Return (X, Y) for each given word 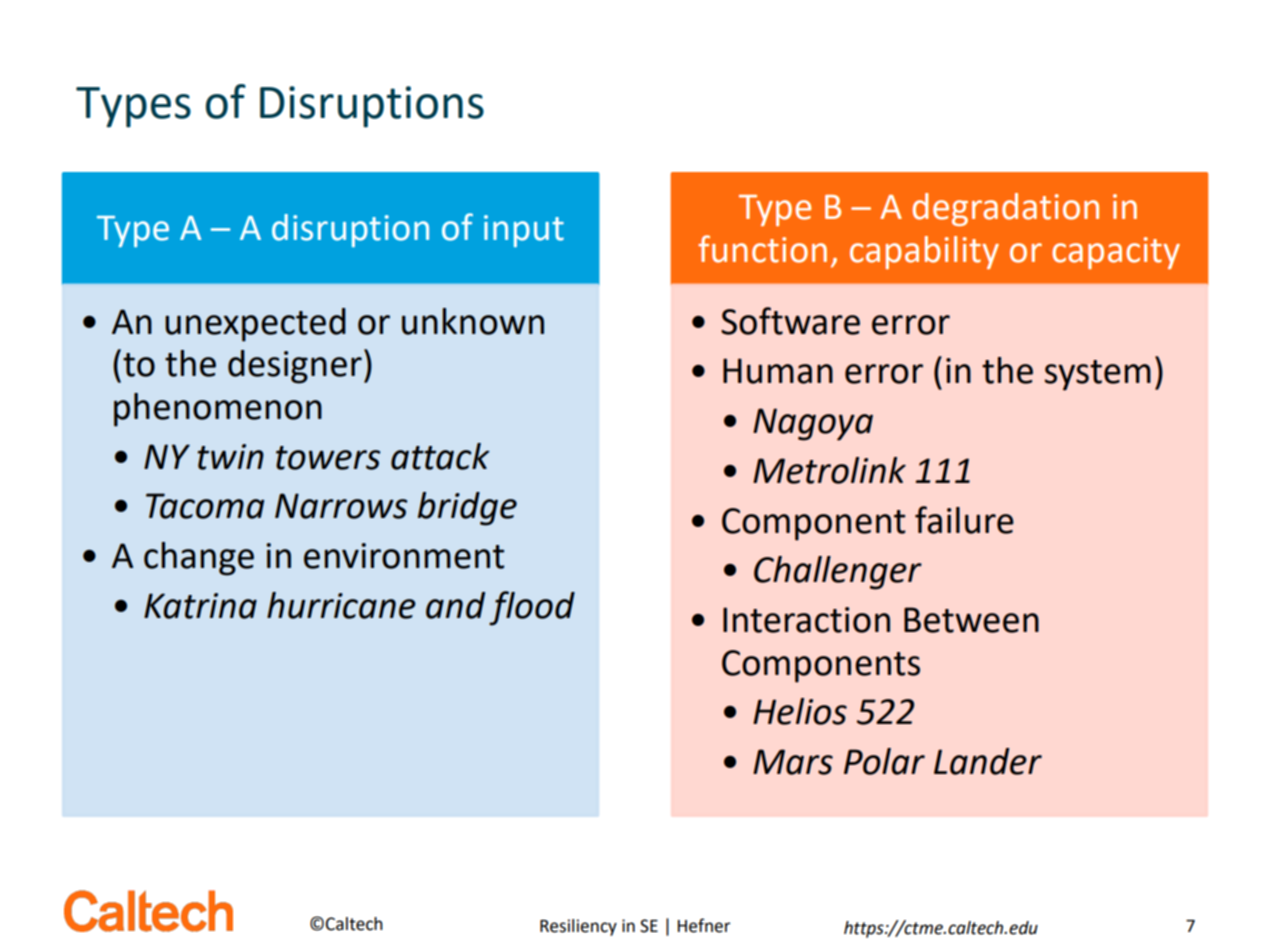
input (524, 231)
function (762, 249)
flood (532, 608)
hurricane (341, 605)
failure (964, 520)
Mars (793, 762)
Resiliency (578, 927)
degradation (1005, 209)
